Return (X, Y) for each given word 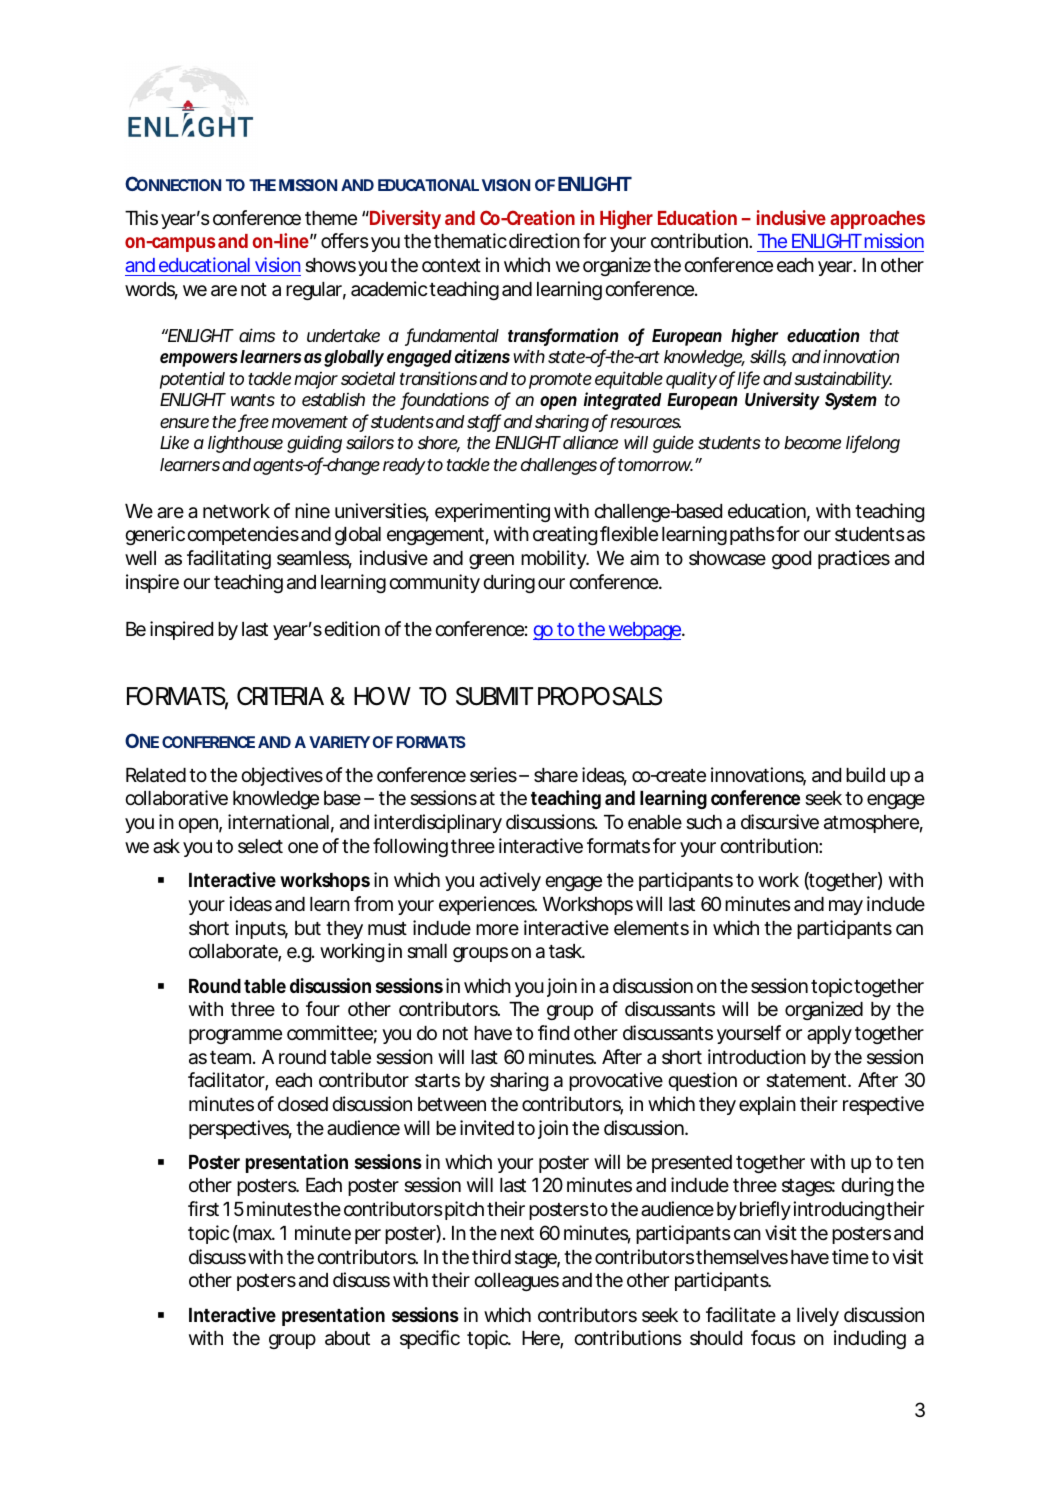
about (347, 1338)
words (151, 290)
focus (773, 1337)
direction (544, 240)
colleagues (516, 1282)
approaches (877, 220)
